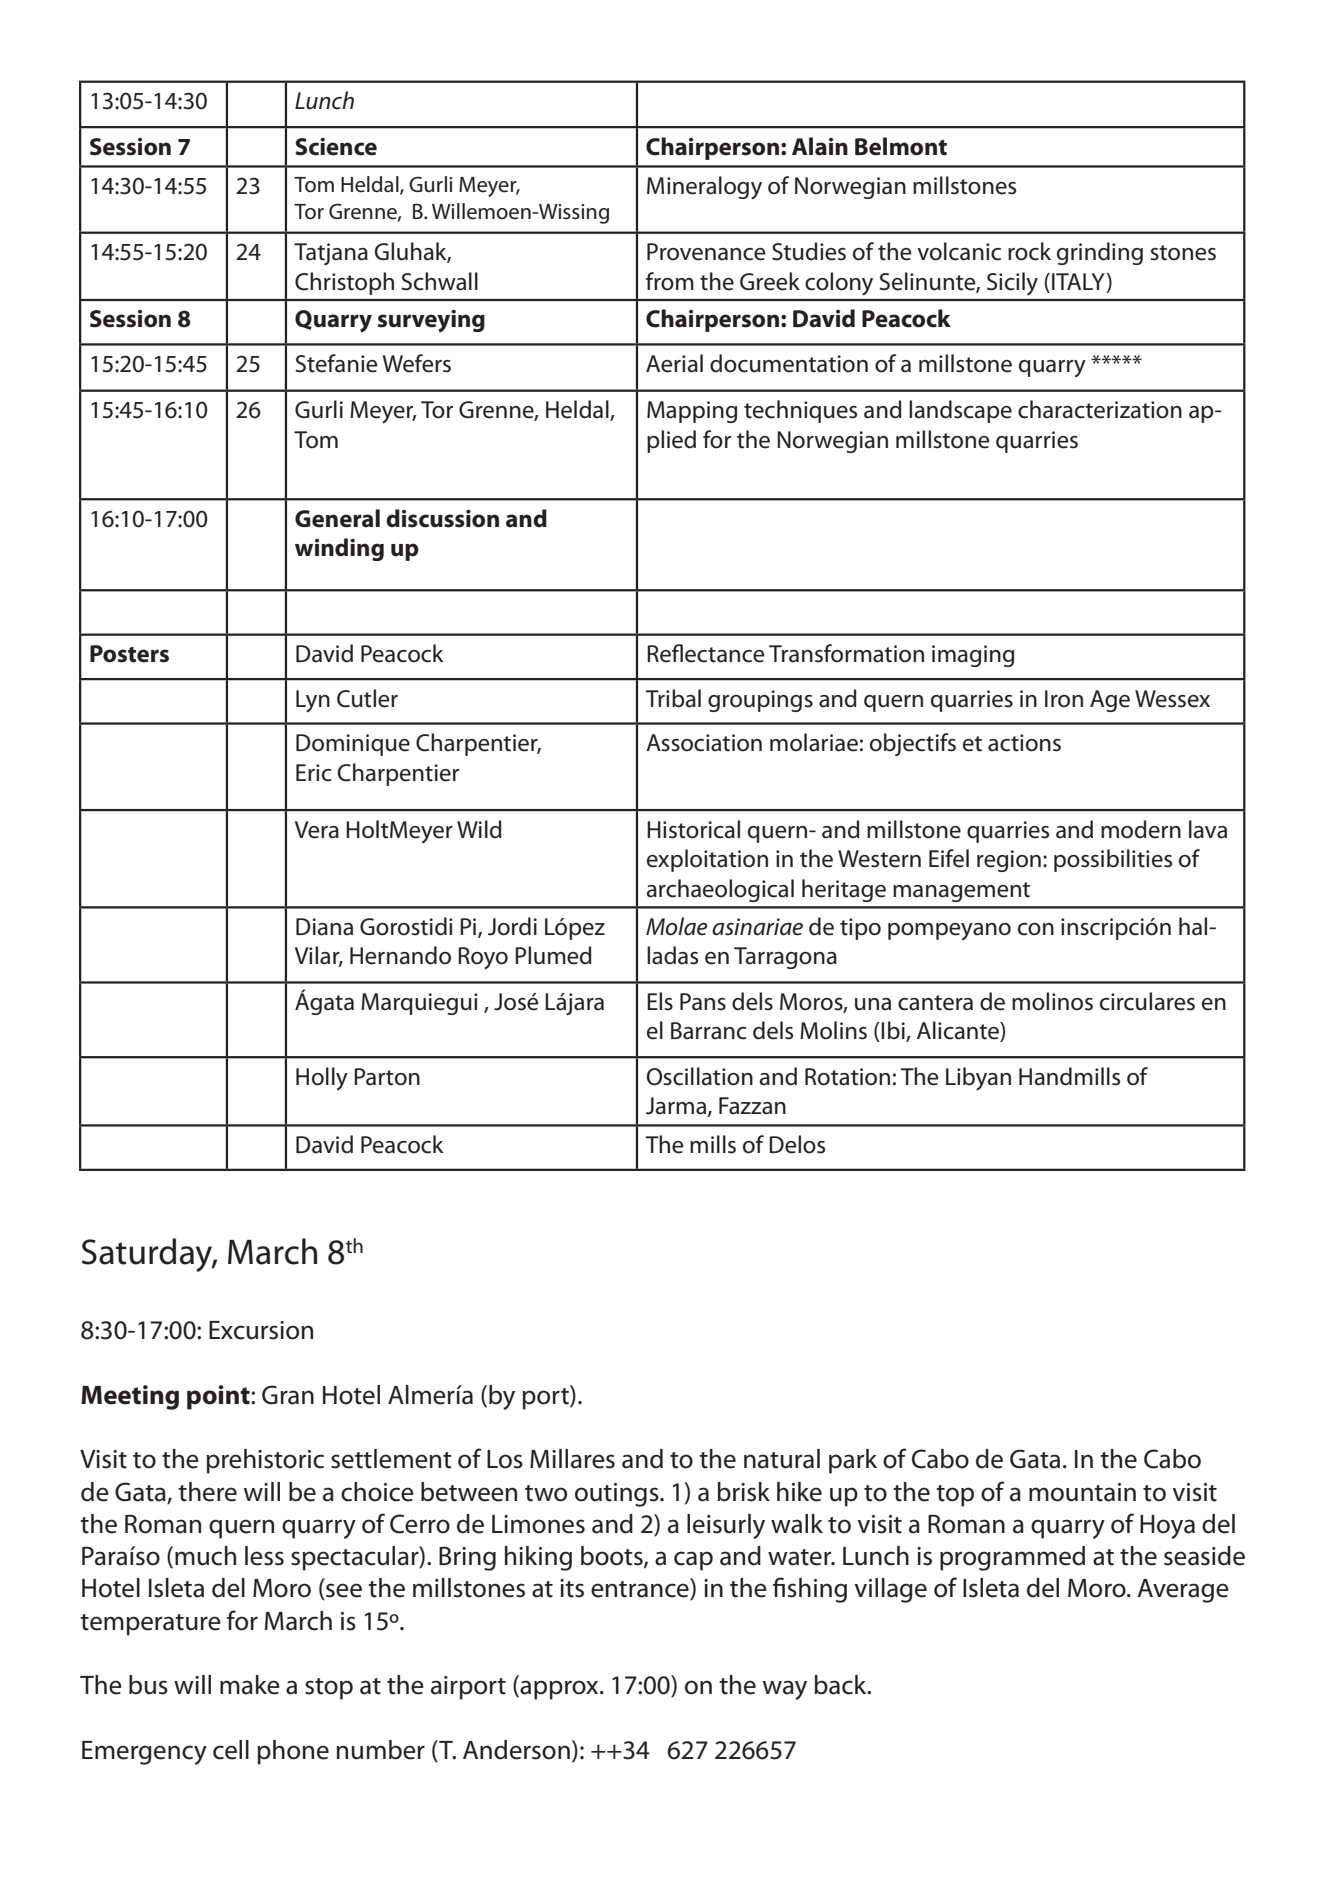  What do you see at coordinates (973, 656) in the screenshot?
I see `imaging` at bounding box center [973, 656].
